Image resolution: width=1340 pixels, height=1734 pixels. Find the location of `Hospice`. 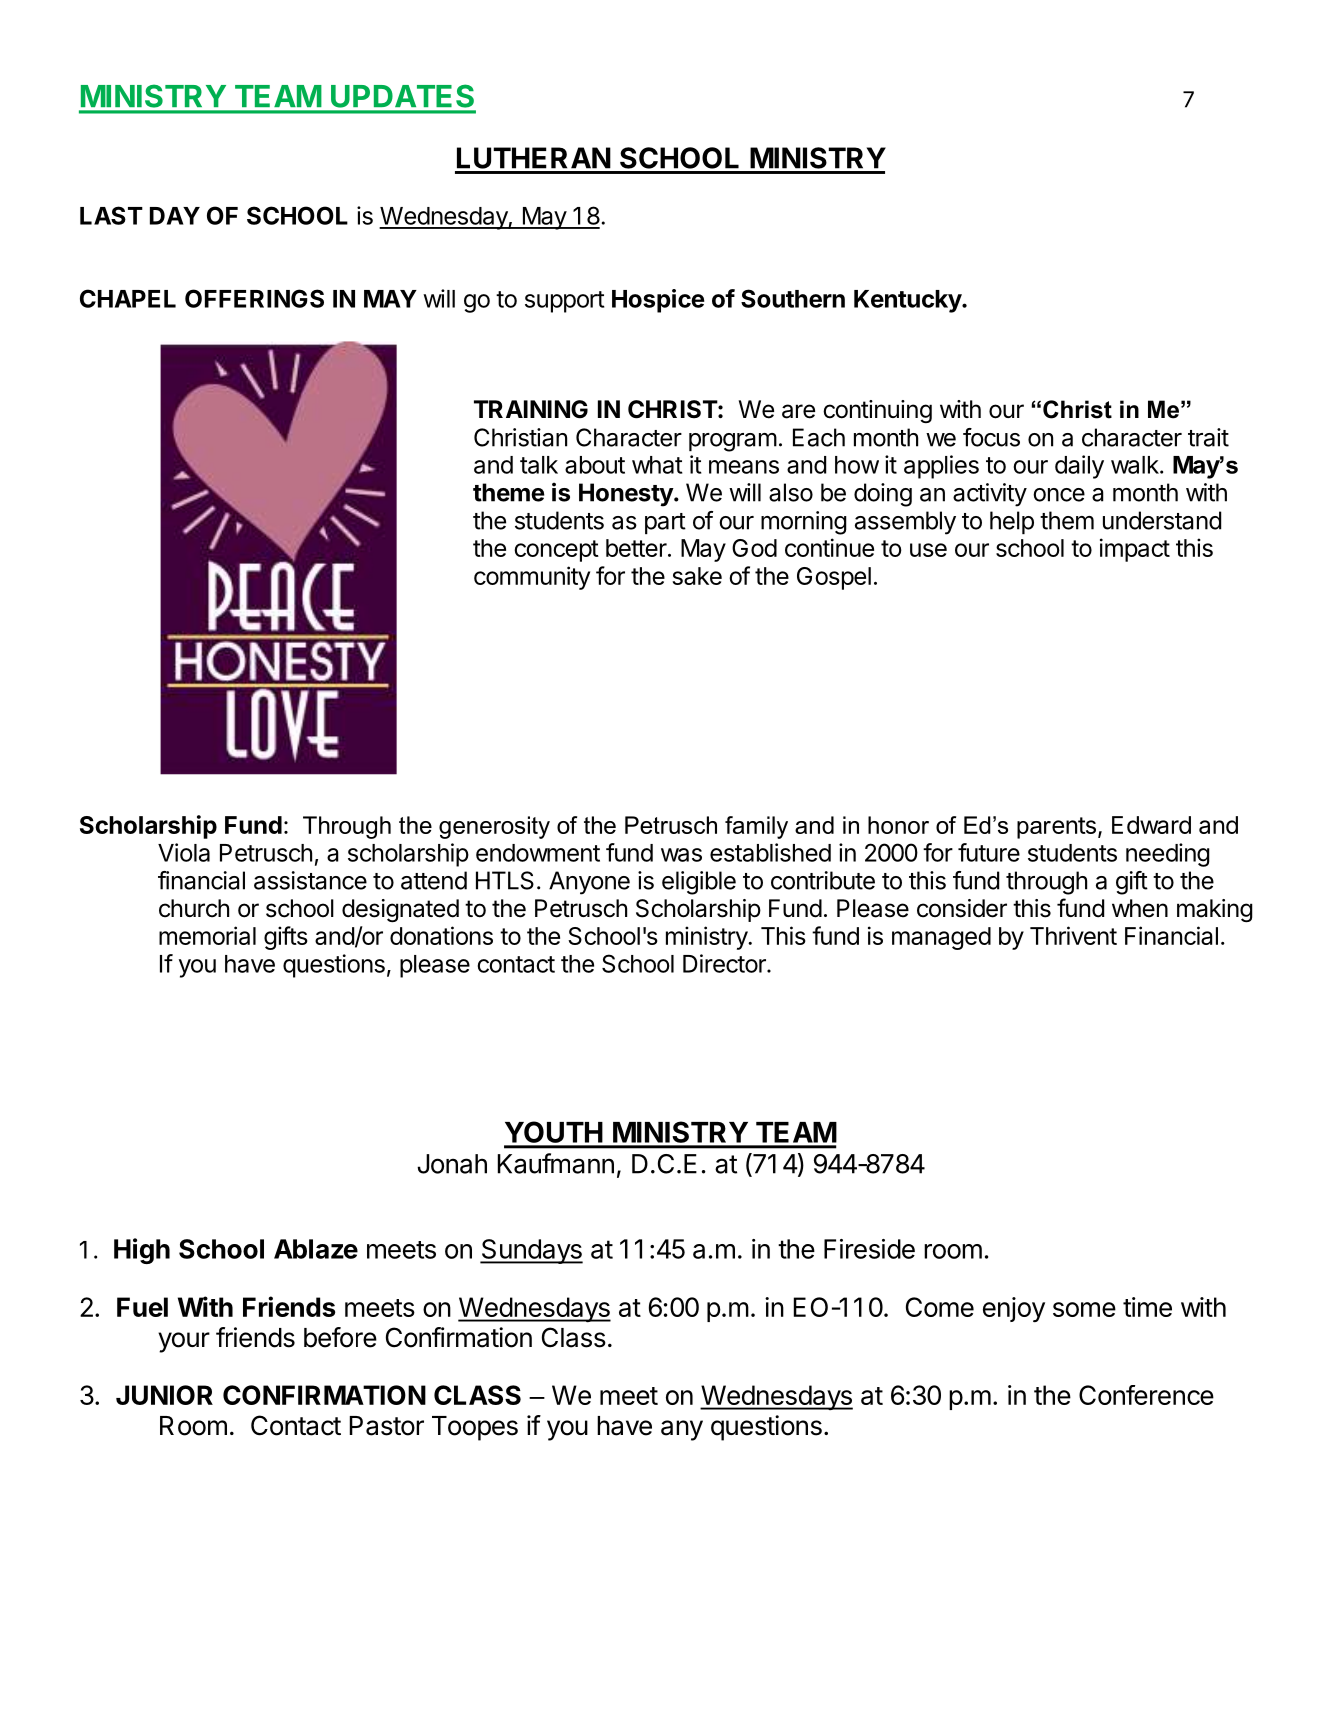

Hospice is located at coordinates (658, 301).
